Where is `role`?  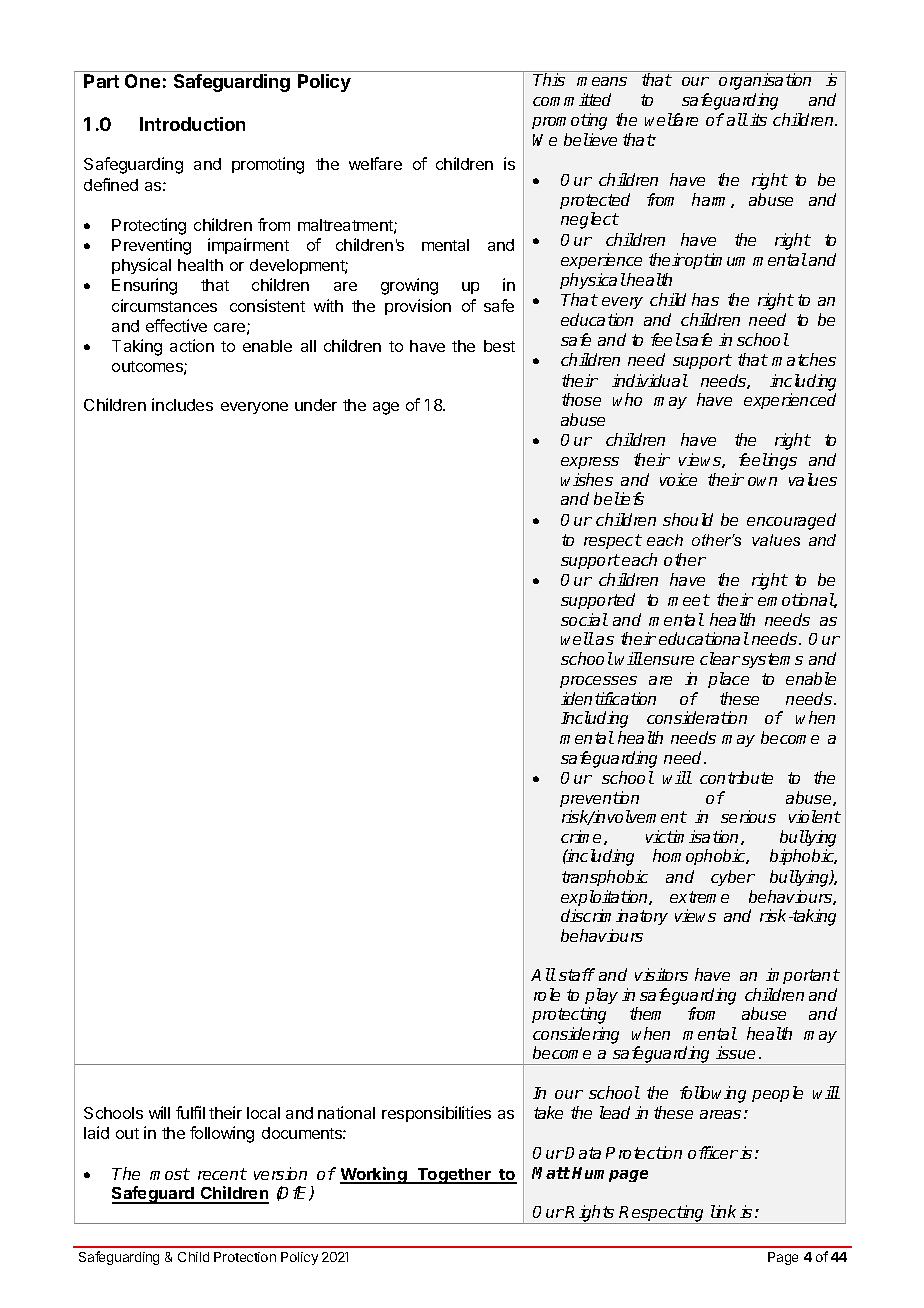 role is located at coordinates (547, 994).
